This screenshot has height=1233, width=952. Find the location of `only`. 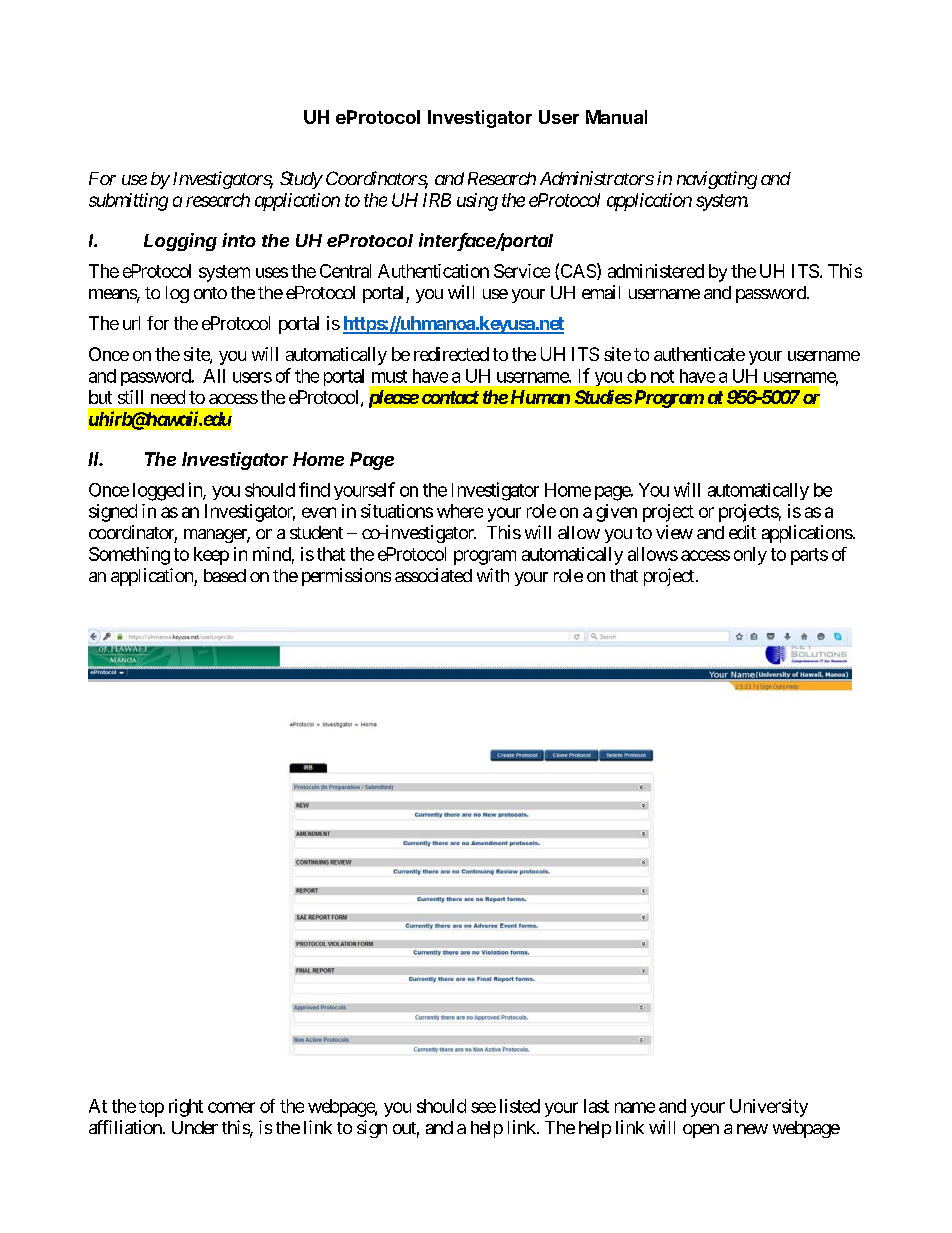

only is located at coordinates (750, 556).
